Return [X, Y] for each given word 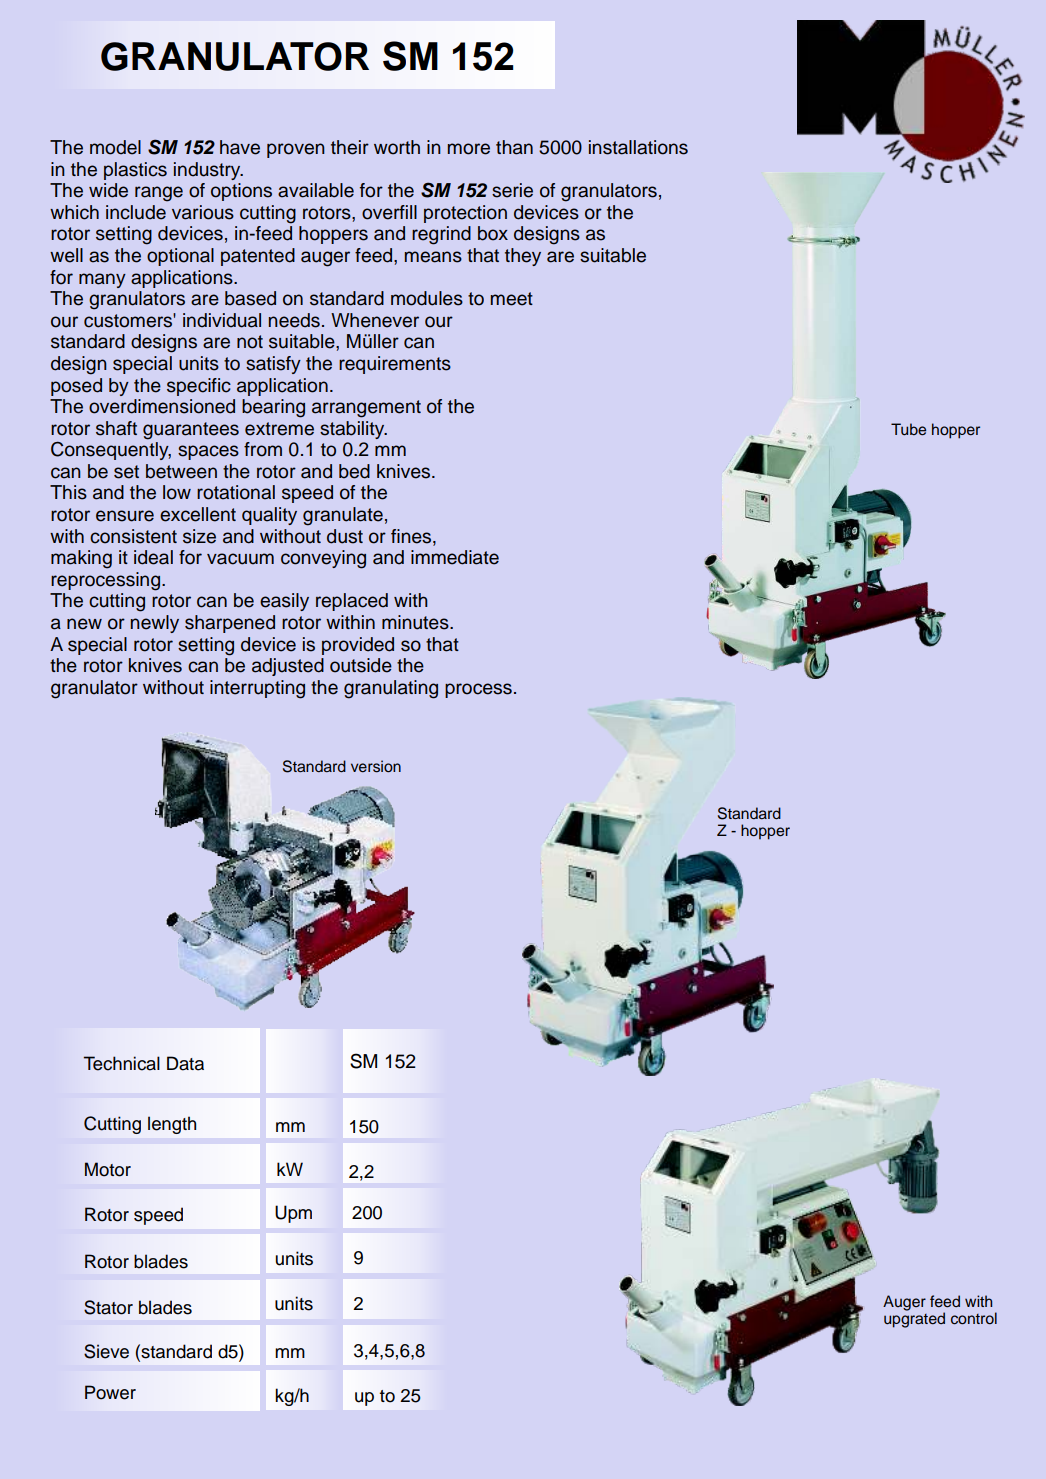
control [974, 1318]
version [376, 766]
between [181, 471]
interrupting [257, 689]
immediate [455, 557]
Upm [293, 1214]
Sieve [106, 1351]
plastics [135, 171]
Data [185, 1063]
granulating [391, 689]
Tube [908, 429]
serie [512, 190]
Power [110, 1392]
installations [638, 147]
